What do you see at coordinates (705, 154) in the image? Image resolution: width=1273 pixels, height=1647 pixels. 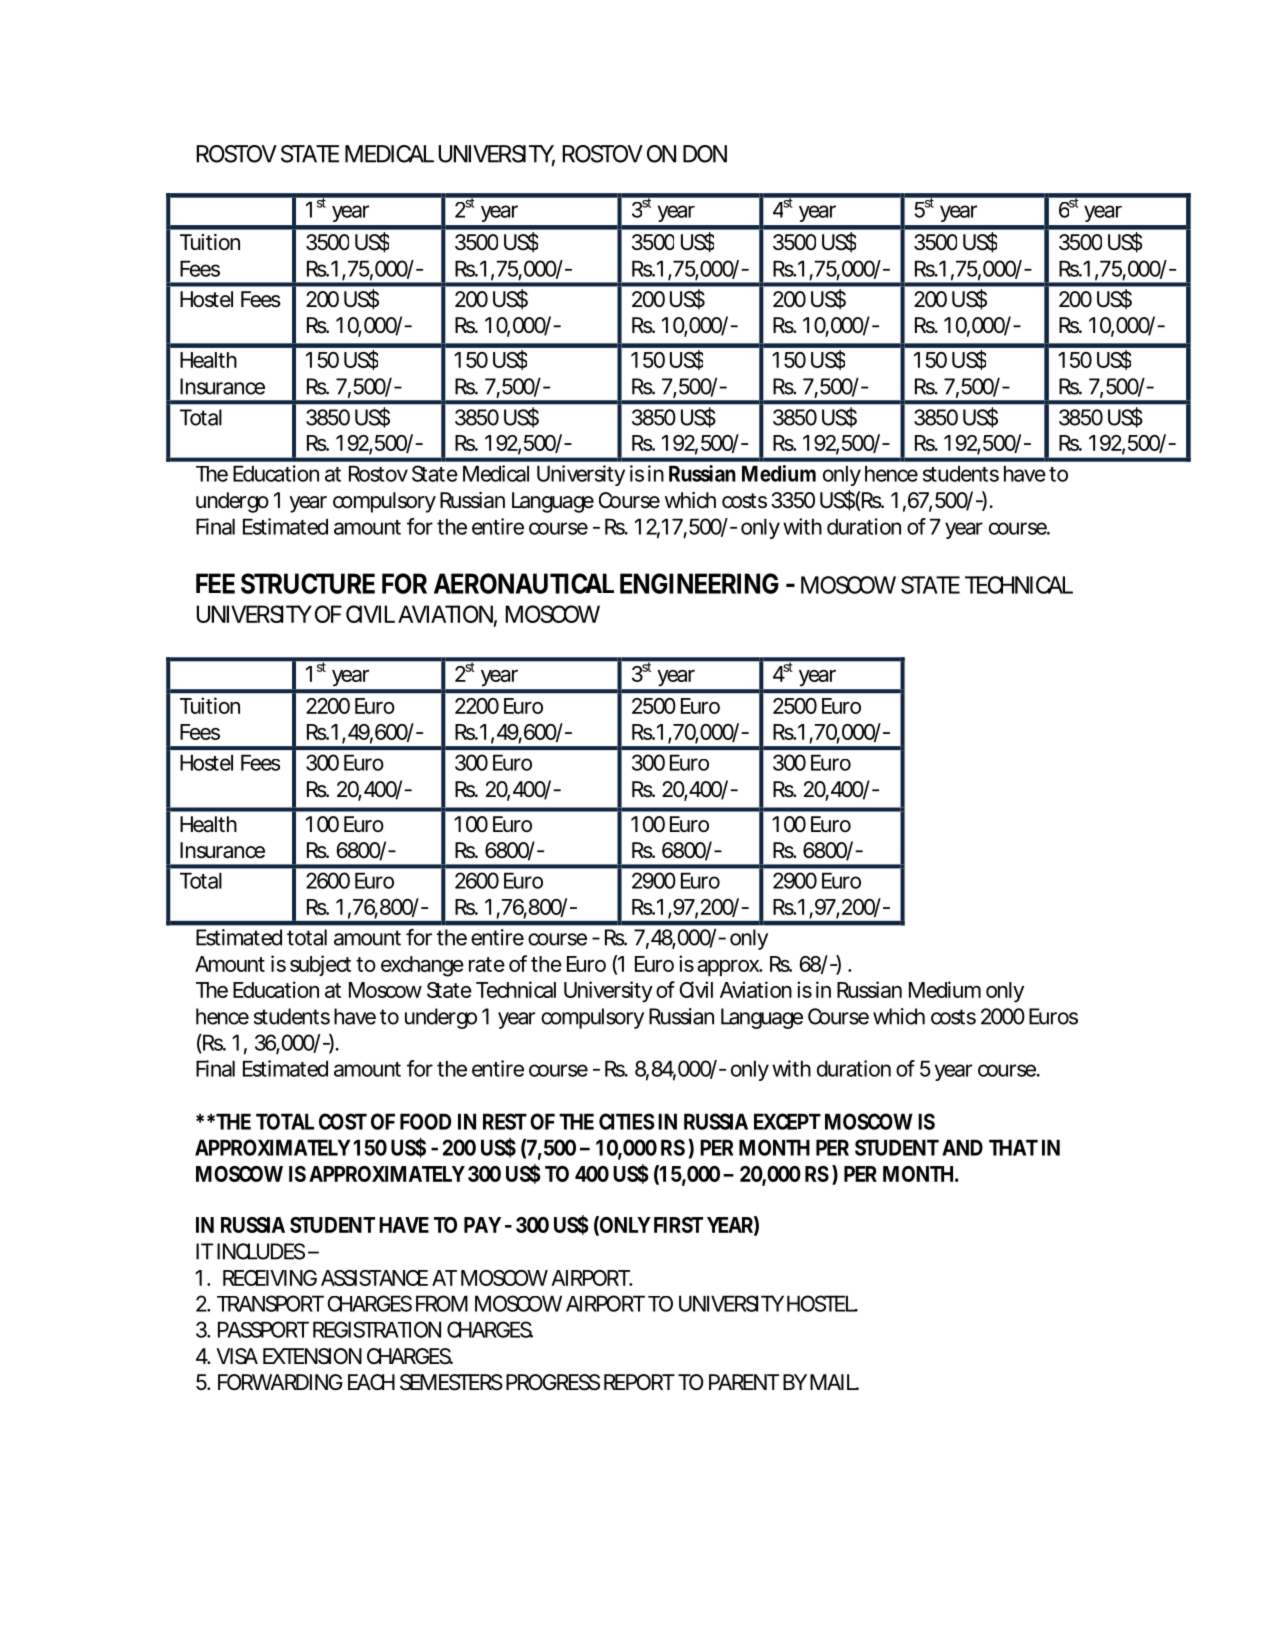 I see `DON` at bounding box center [705, 154].
